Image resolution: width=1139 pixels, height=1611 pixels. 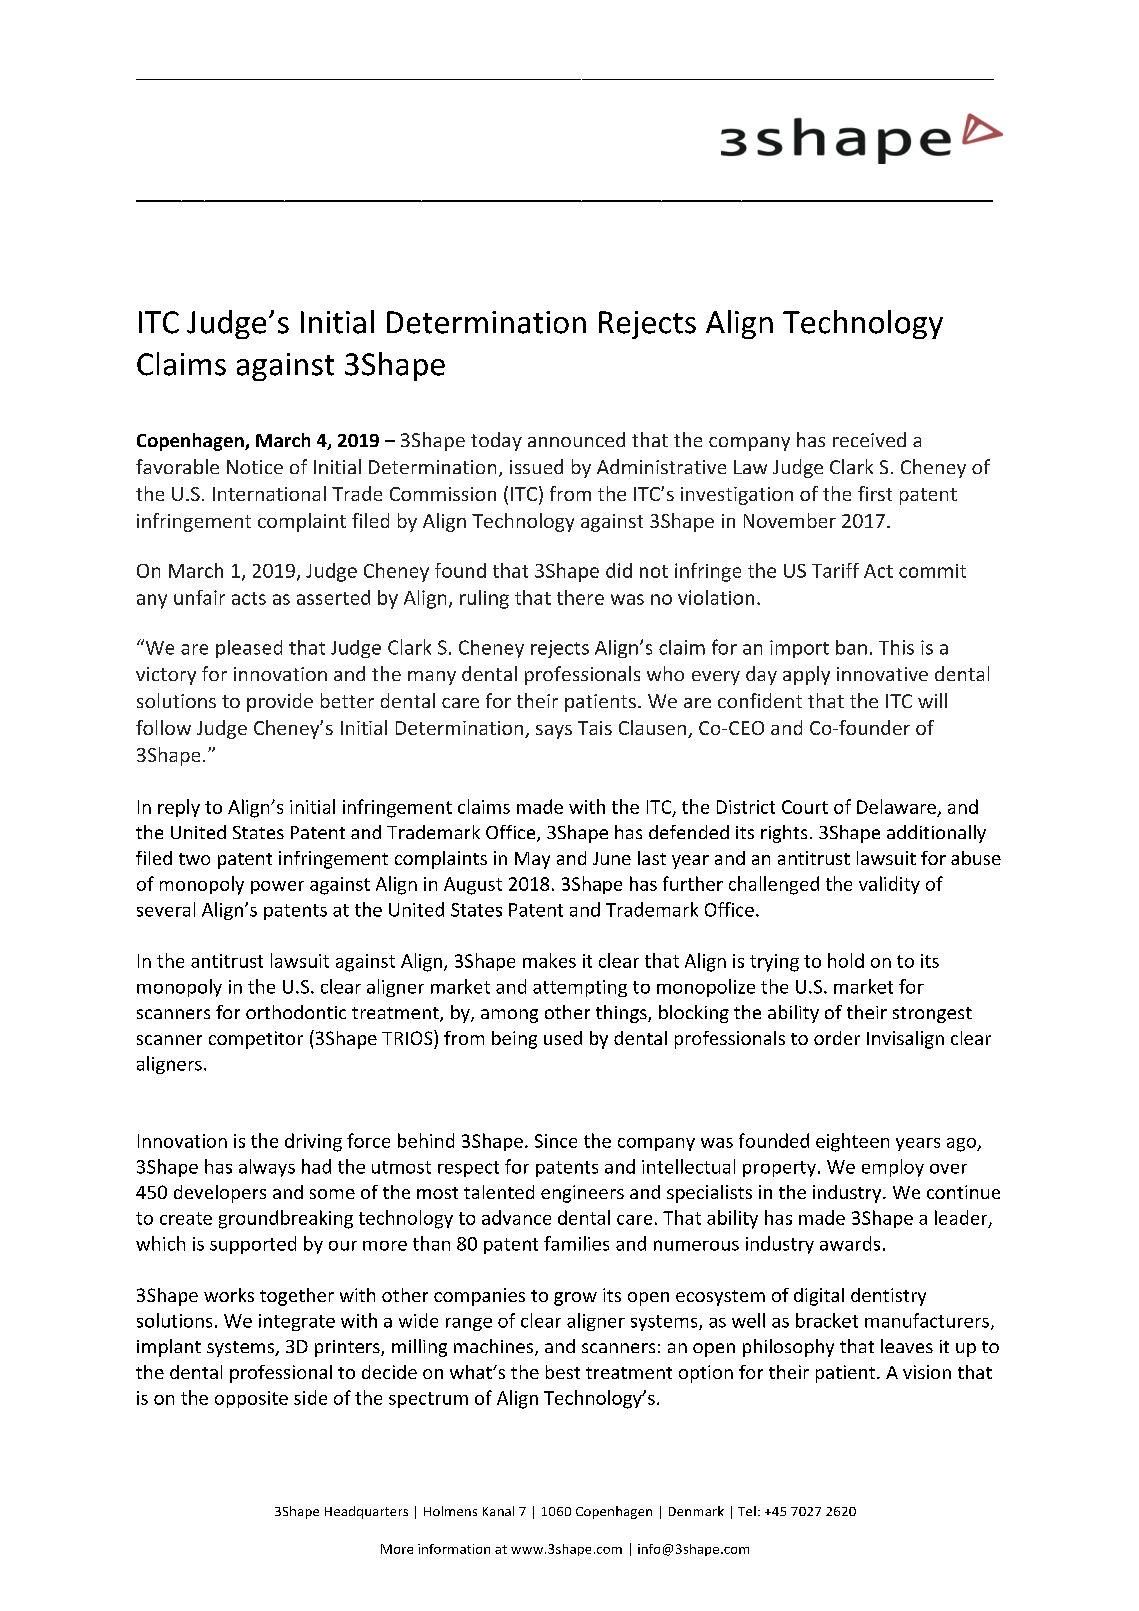 What do you see at coordinates (580, 988) in the page?
I see `attempting` at bounding box center [580, 988].
